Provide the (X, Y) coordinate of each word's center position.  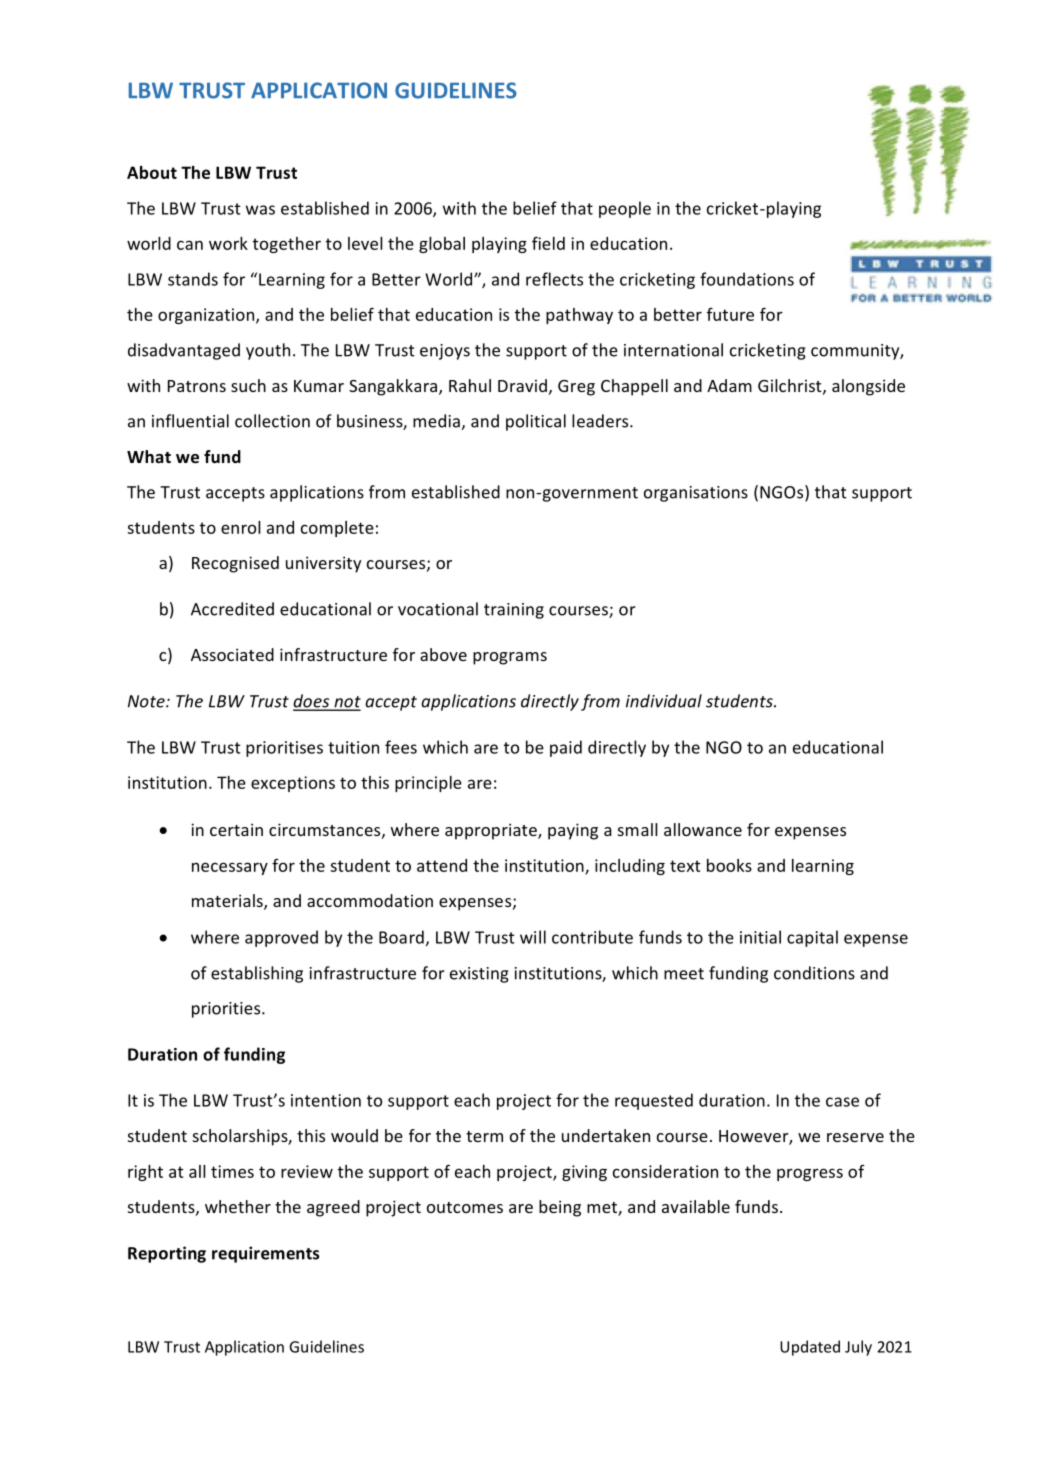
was (260, 210)
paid (566, 748)
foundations (747, 279)
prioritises (284, 749)
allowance (703, 829)
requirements (266, 1254)
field (548, 243)
